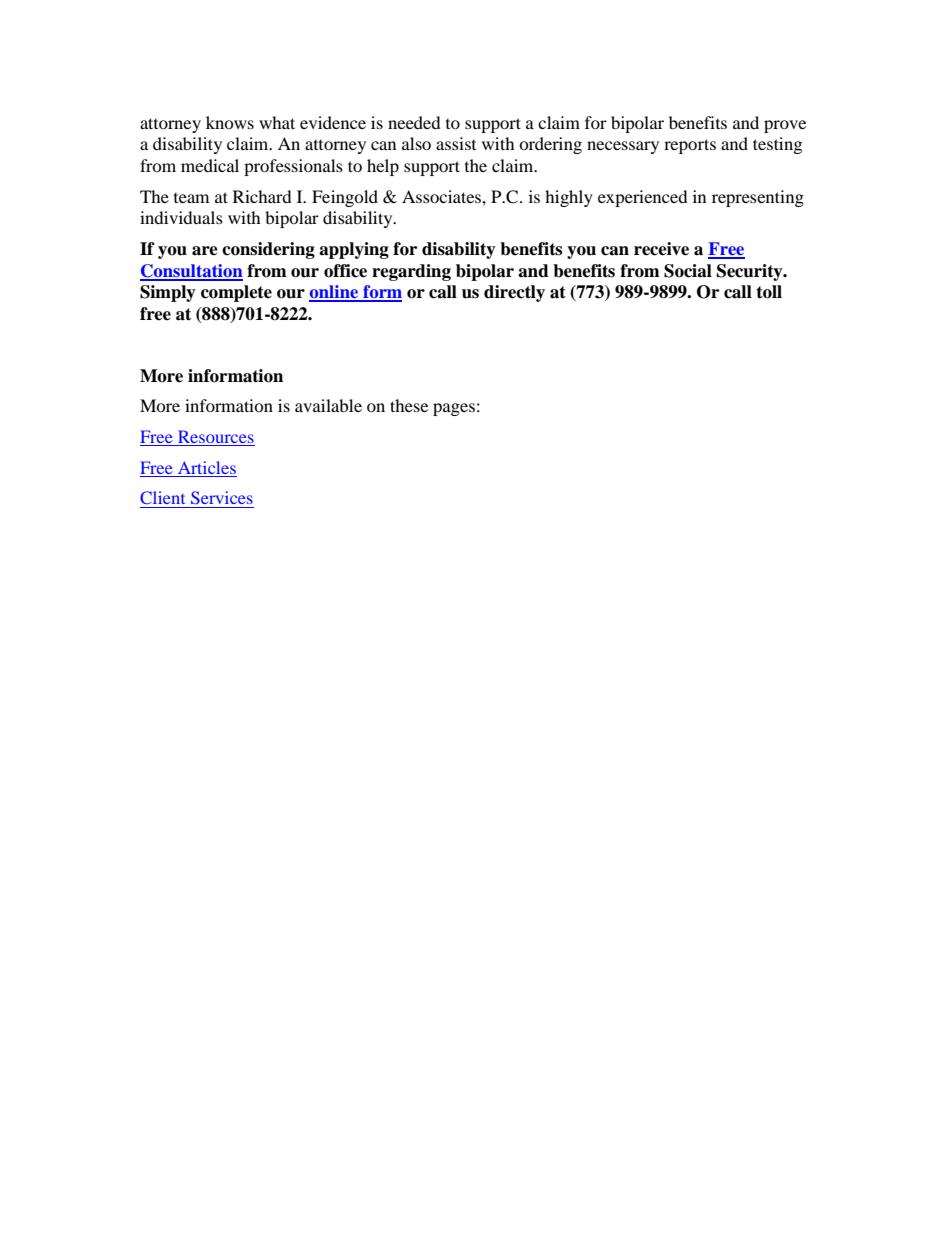  I want to click on representing, so click(758, 198).
